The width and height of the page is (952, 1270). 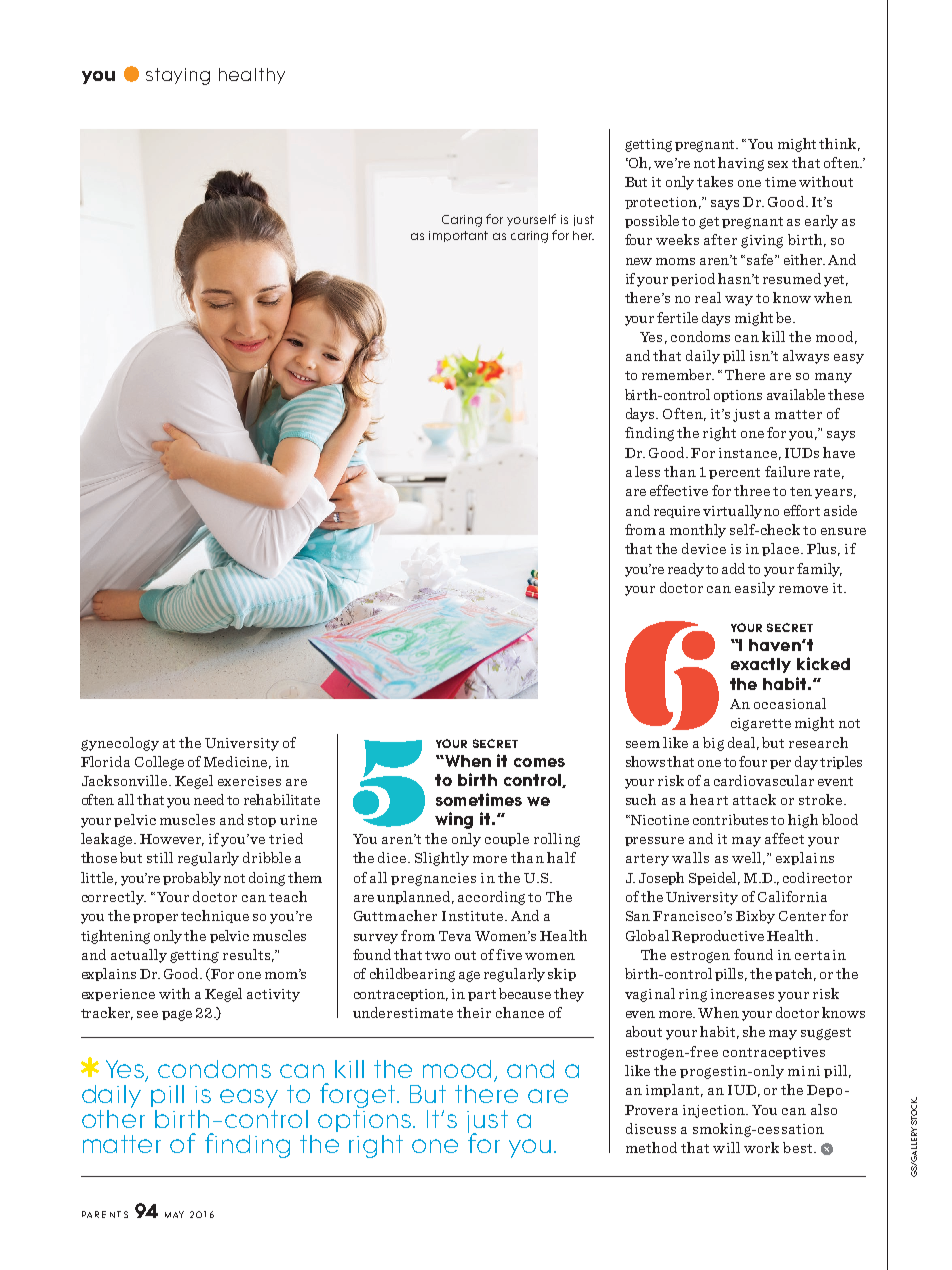 I want to click on instance, so click(x=748, y=453).
